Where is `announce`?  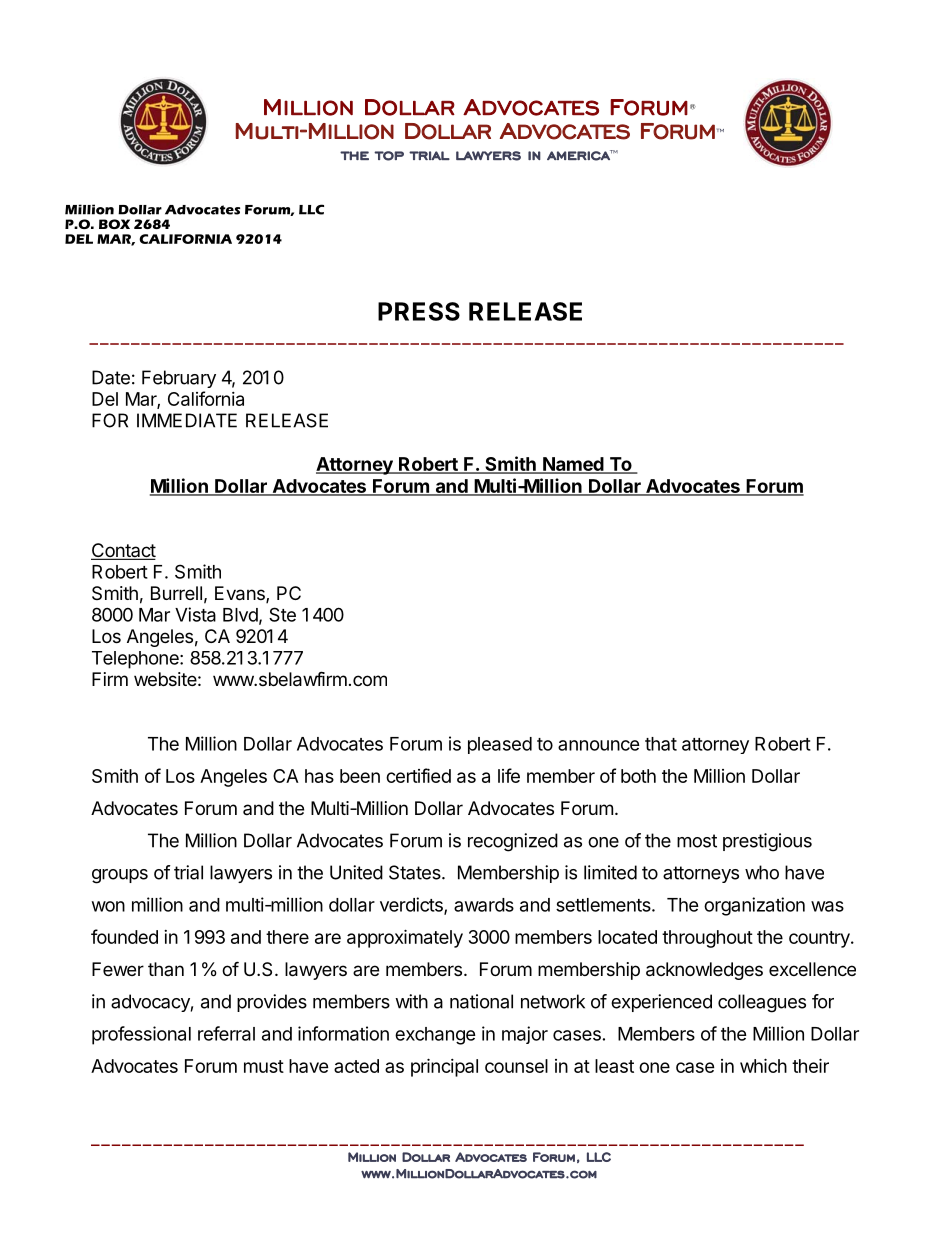
announce is located at coordinates (599, 745).
